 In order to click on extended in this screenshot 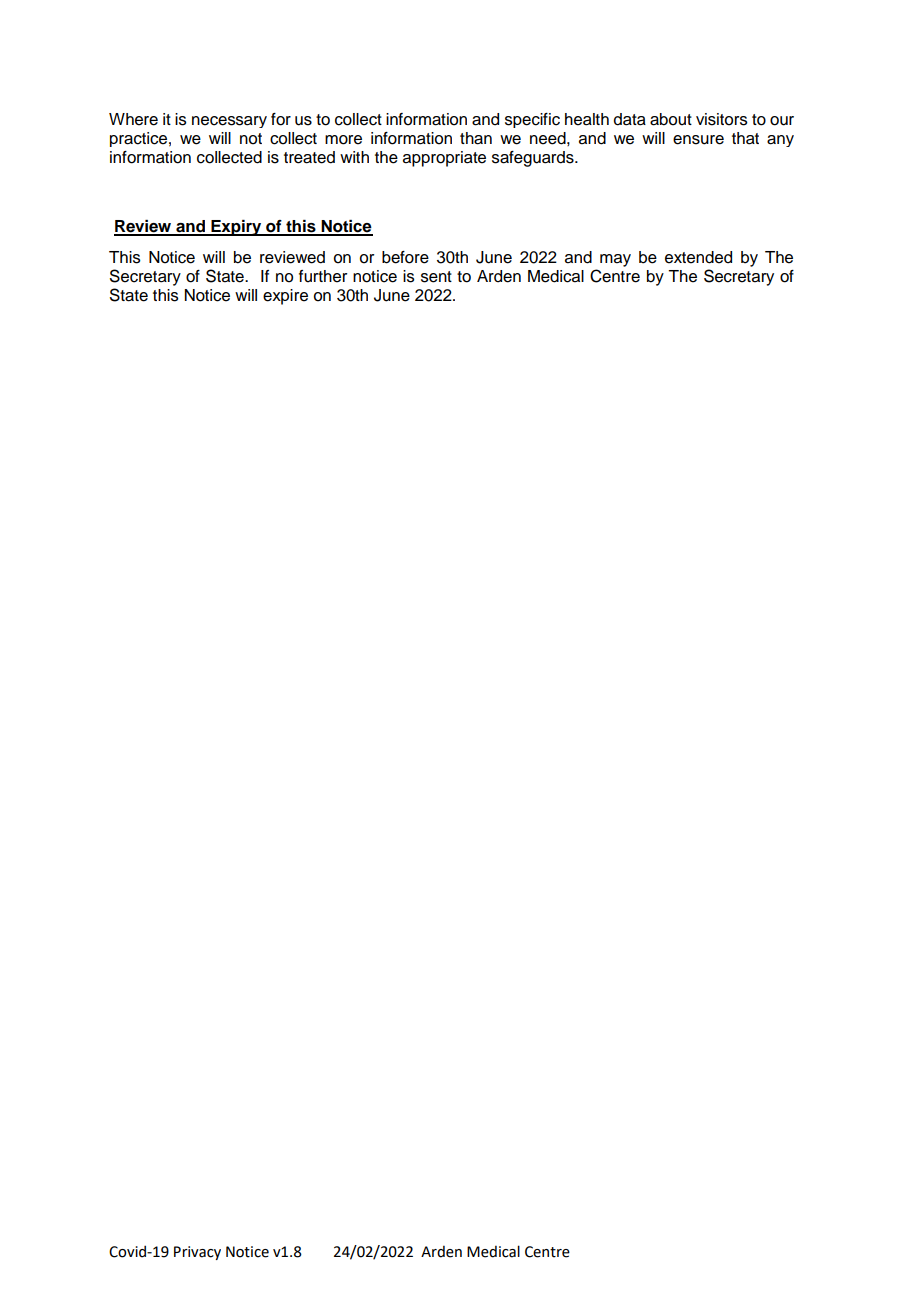, I will do `click(698, 257)`.
